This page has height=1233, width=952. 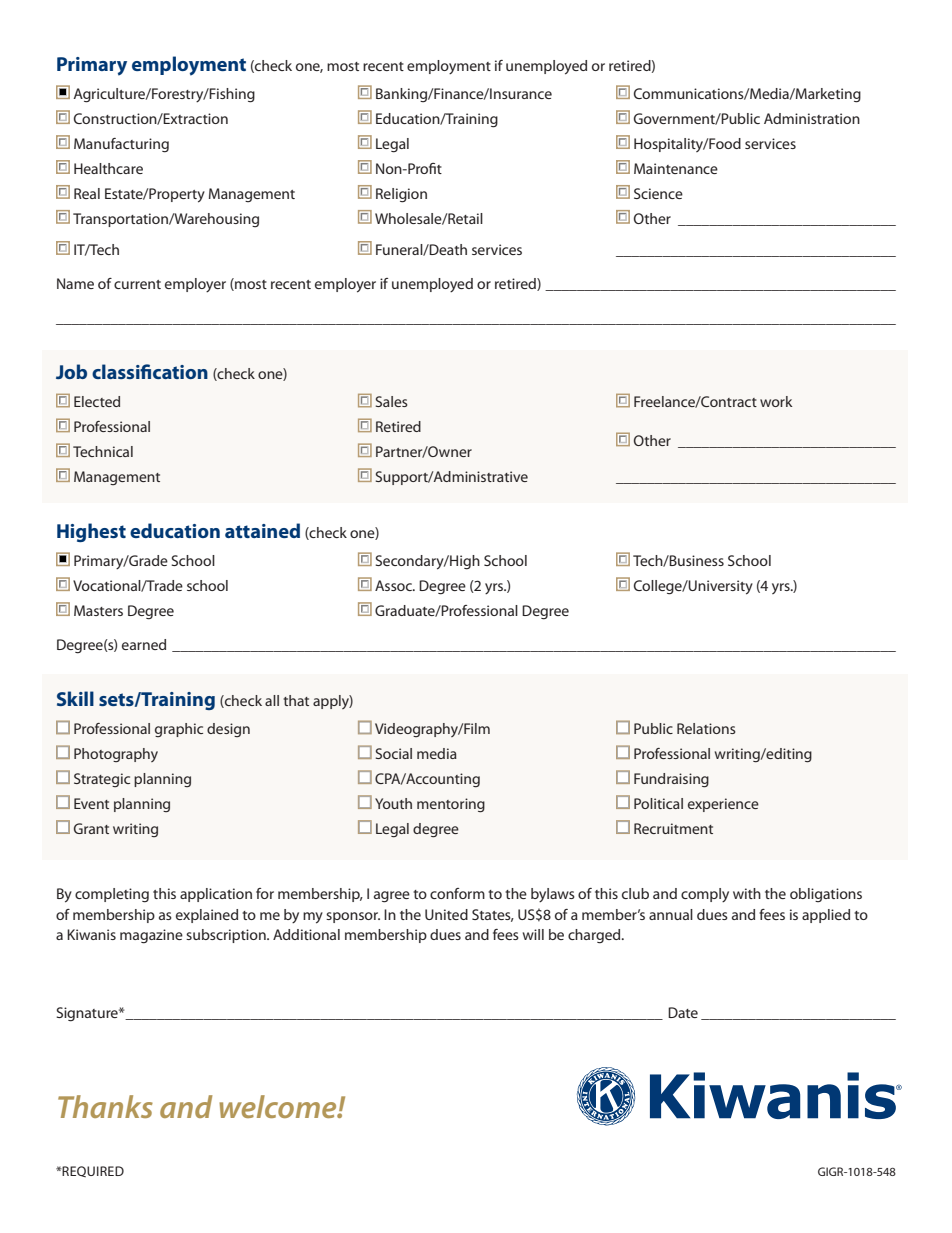 I want to click on Thanks, so click(x=105, y=1106).
